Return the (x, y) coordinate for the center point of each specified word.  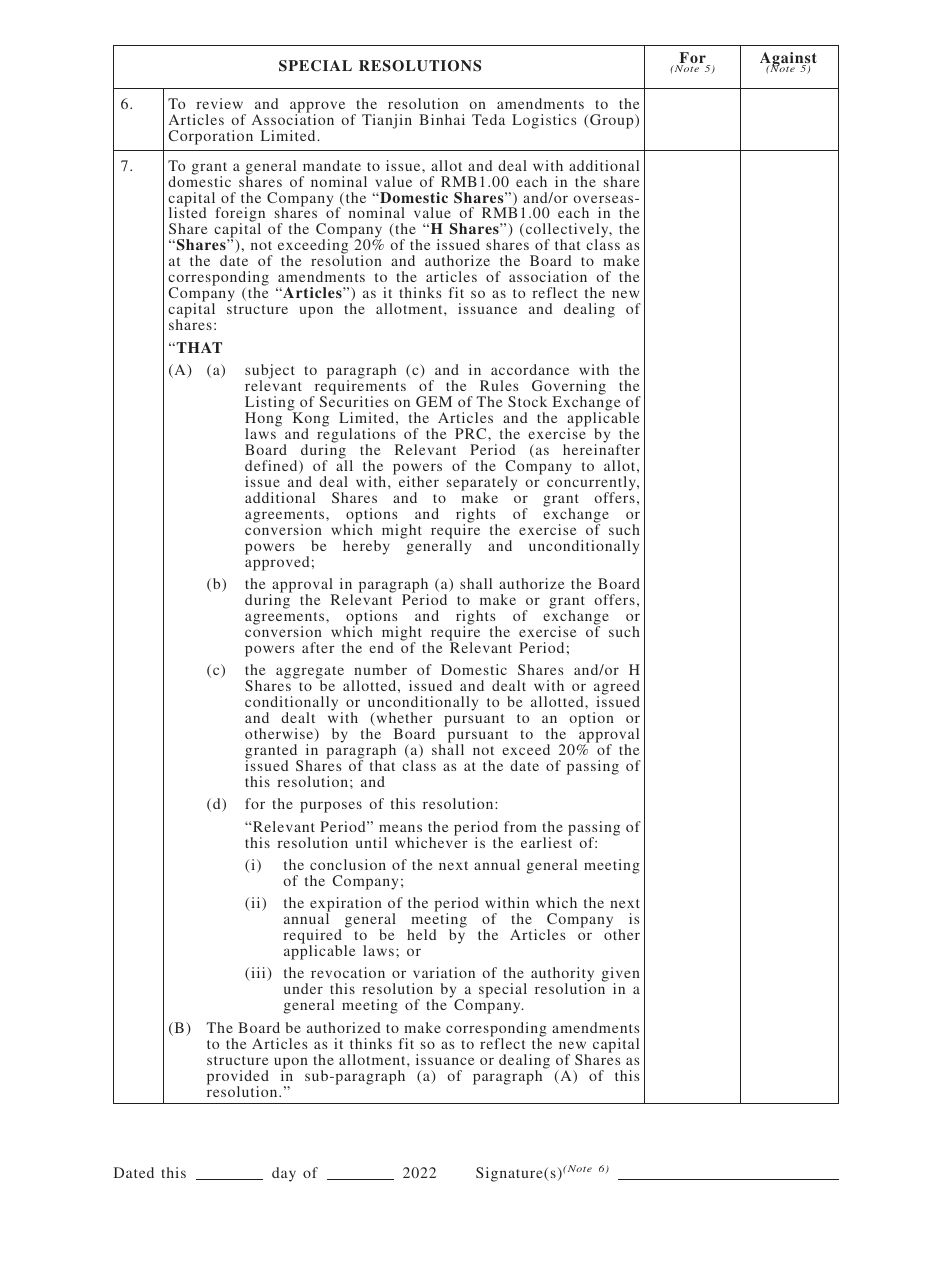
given (621, 976)
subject (270, 372)
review (219, 103)
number (380, 669)
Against (788, 60)
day (284, 1174)
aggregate (310, 674)
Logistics (544, 121)
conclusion (348, 864)
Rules (499, 385)
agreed (617, 689)
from (520, 826)
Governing (569, 388)
